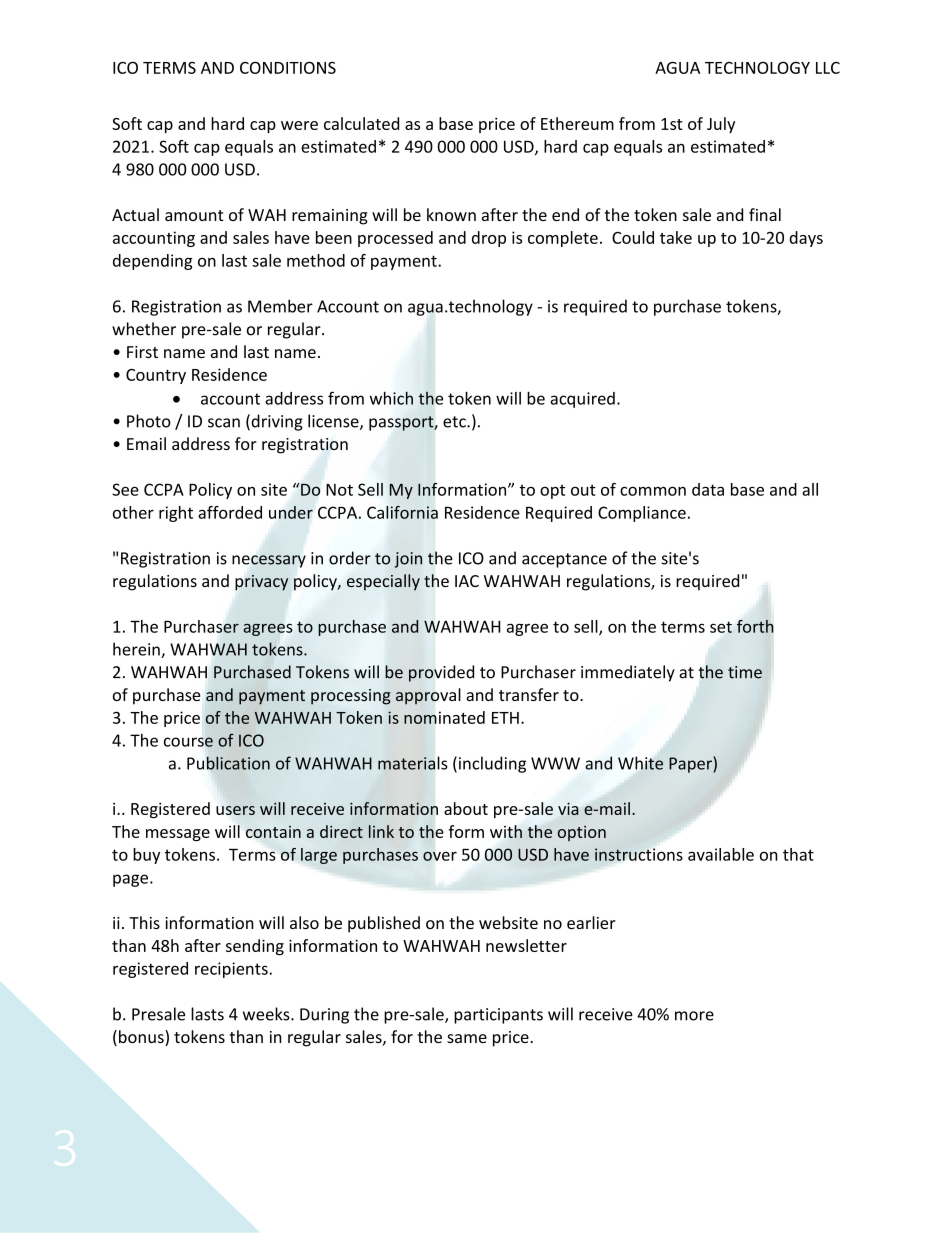  What do you see at coordinates (577, 123) in the image?
I see `Ethereum` at bounding box center [577, 123].
